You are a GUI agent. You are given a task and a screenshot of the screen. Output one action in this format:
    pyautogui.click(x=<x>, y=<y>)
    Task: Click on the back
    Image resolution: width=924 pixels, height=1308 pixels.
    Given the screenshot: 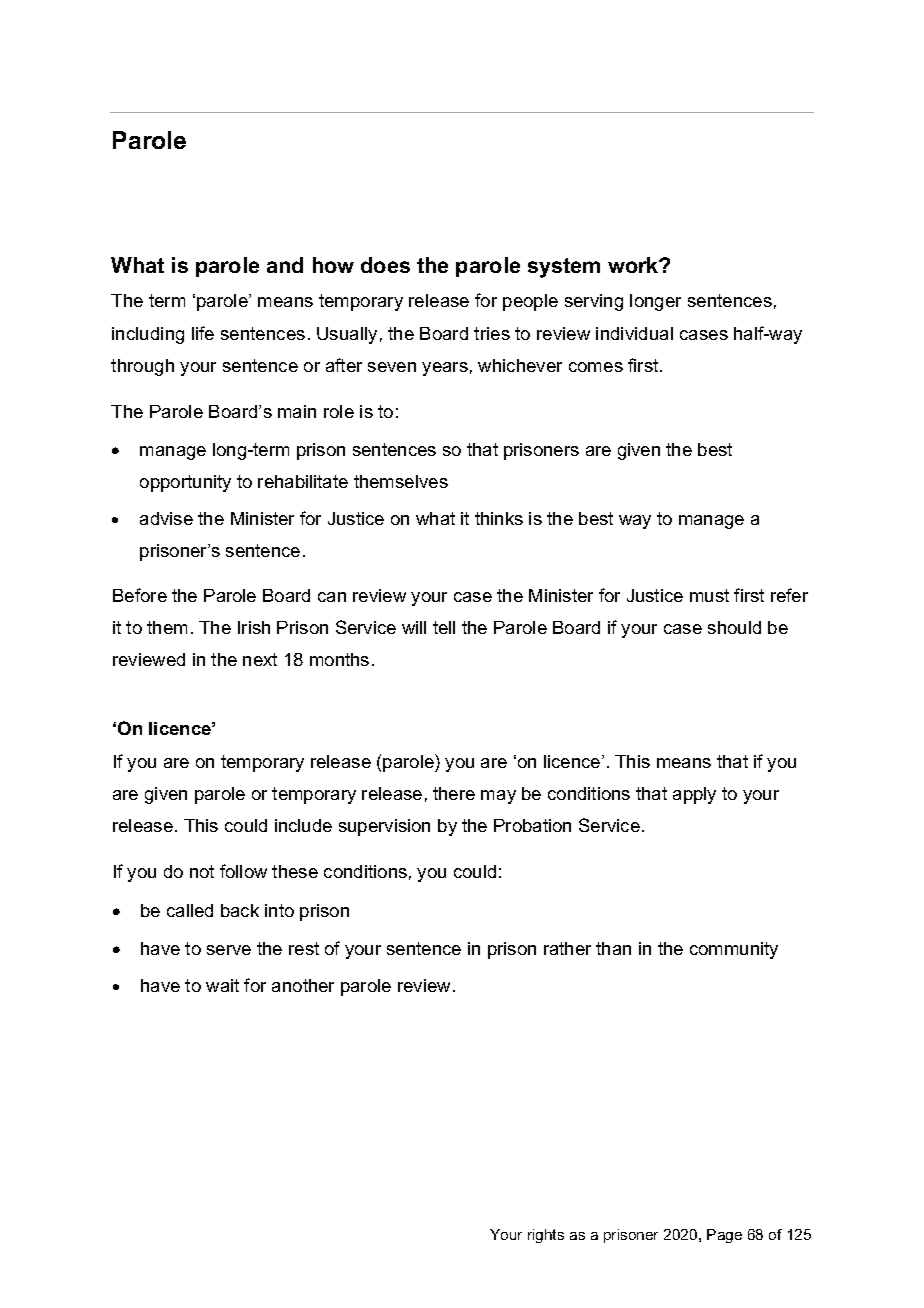 What is the action you would take?
    pyautogui.click(x=240, y=910)
